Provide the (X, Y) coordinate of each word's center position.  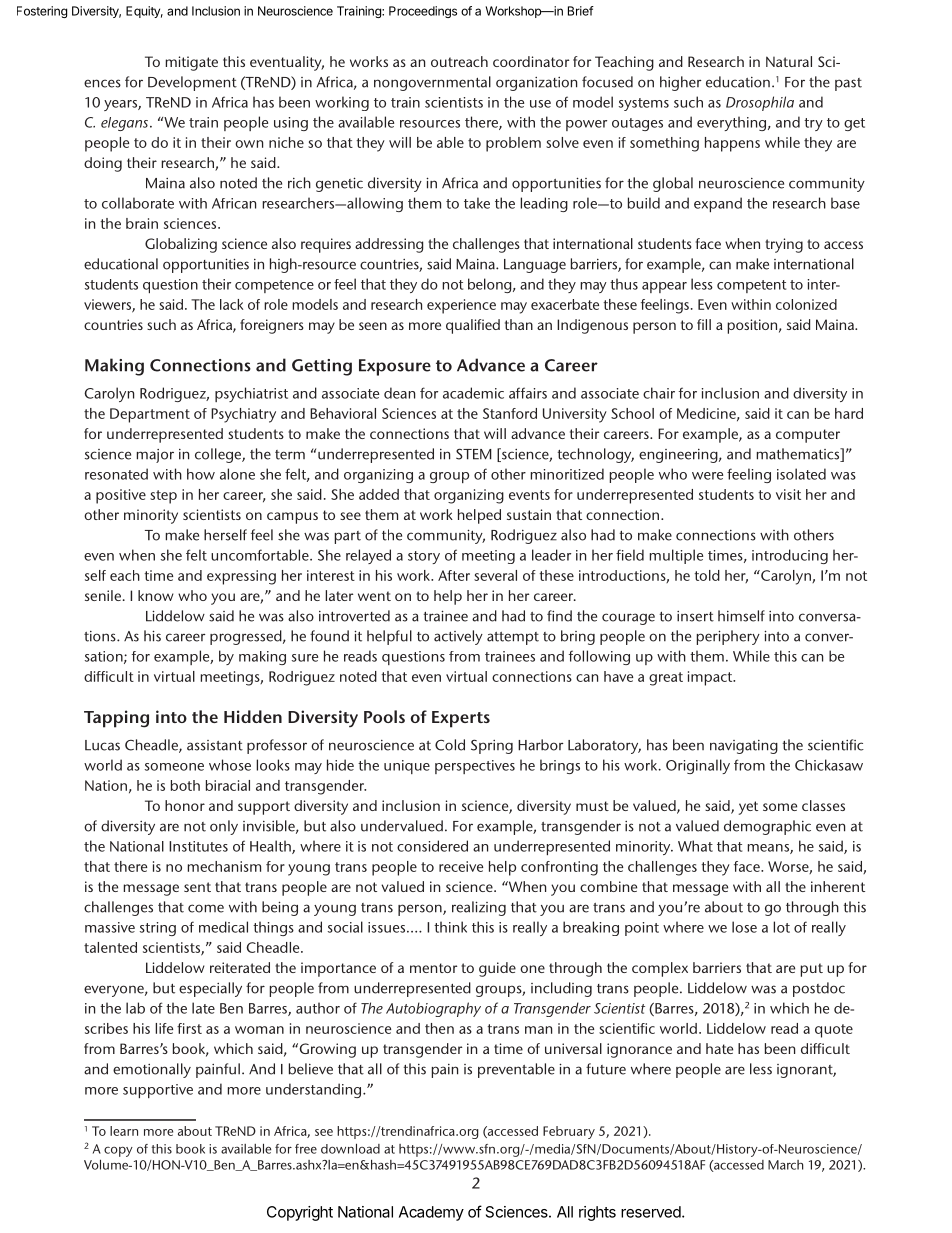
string (158, 929)
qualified (473, 326)
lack (231, 304)
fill (704, 324)
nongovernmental (432, 83)
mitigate (192, 63)
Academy (431, 1213)
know (156, 595)
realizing (479, 908)
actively (458, 637)
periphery (728, 637)
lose (744, 927)
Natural (789, 61)
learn (124, 1131)
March (785, 1165)
